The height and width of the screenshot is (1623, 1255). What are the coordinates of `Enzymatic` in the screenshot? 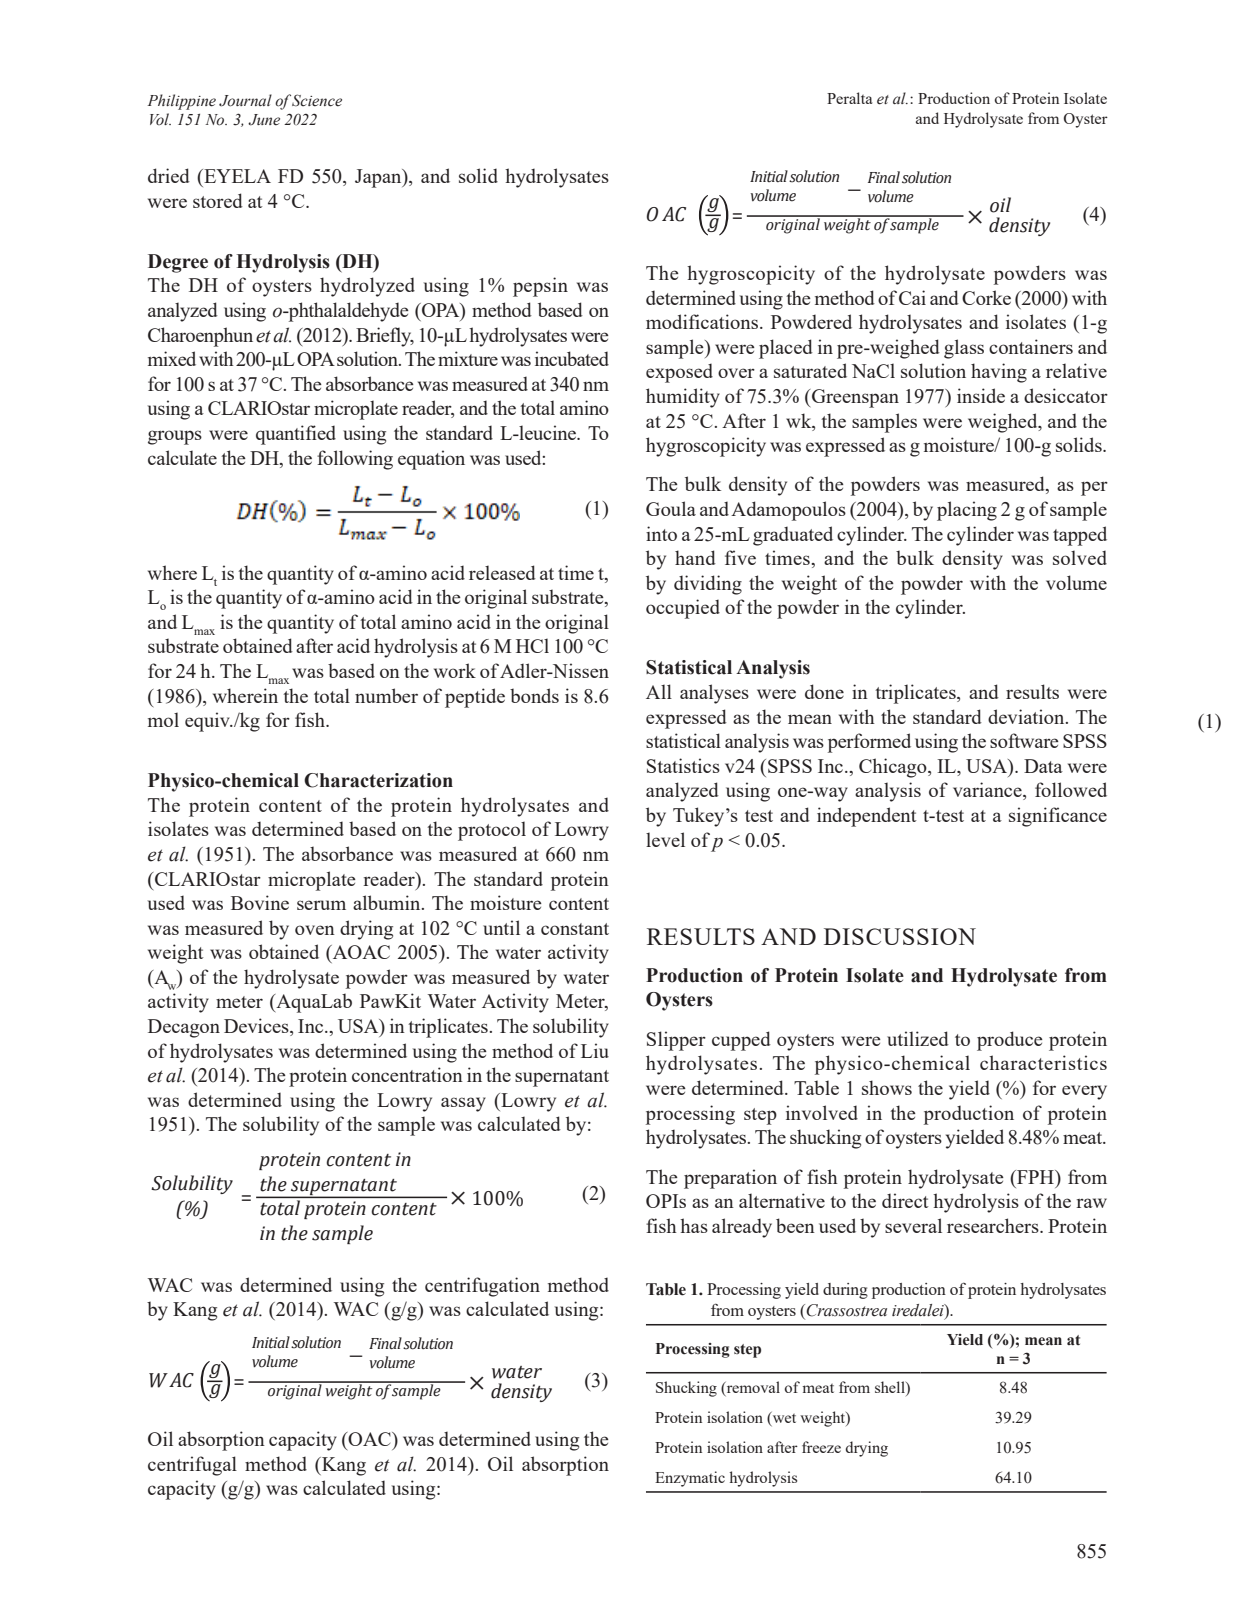 It's located at (690, 1479).
